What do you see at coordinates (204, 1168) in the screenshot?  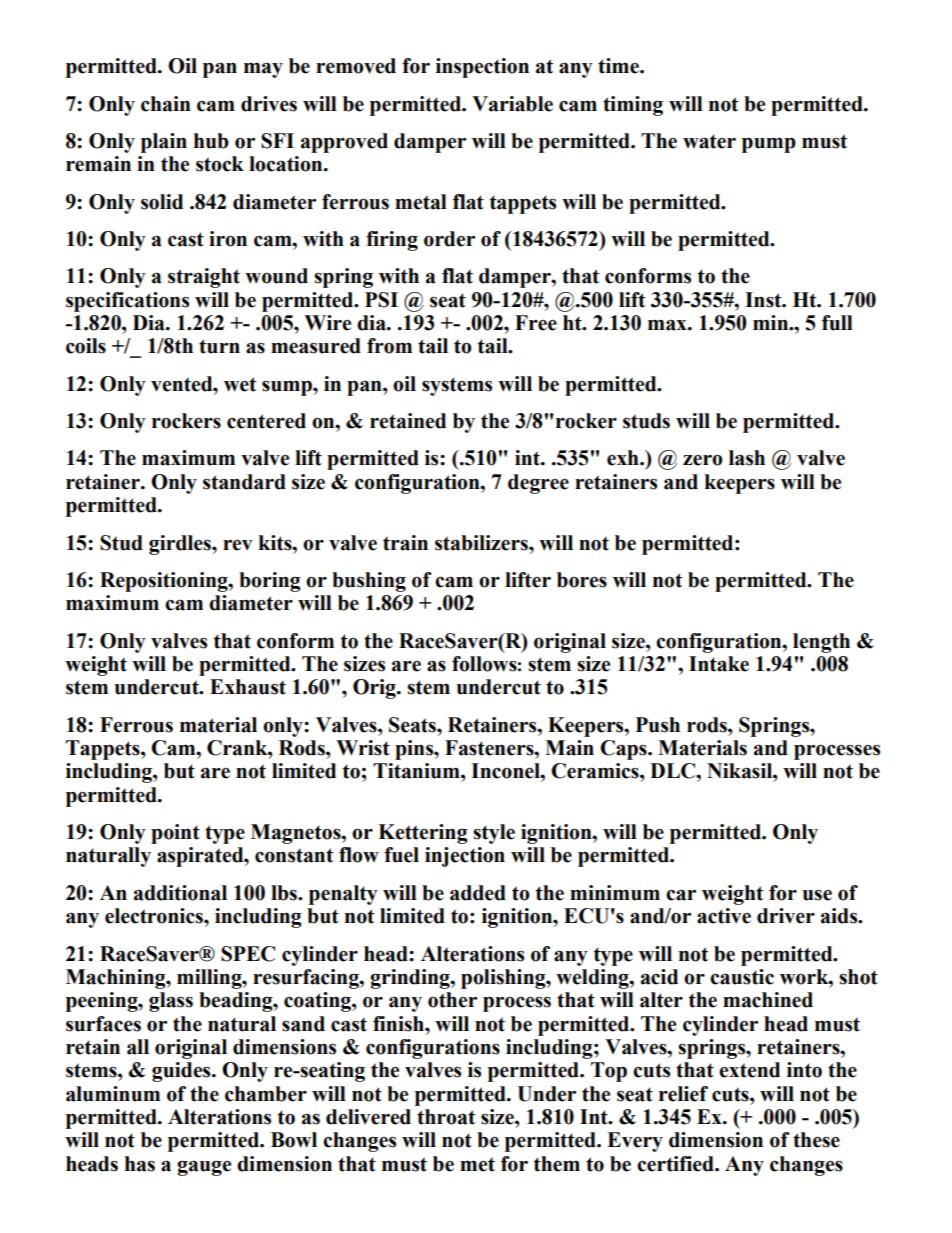 I see `gauge` at bounding box center [204, 1168].
